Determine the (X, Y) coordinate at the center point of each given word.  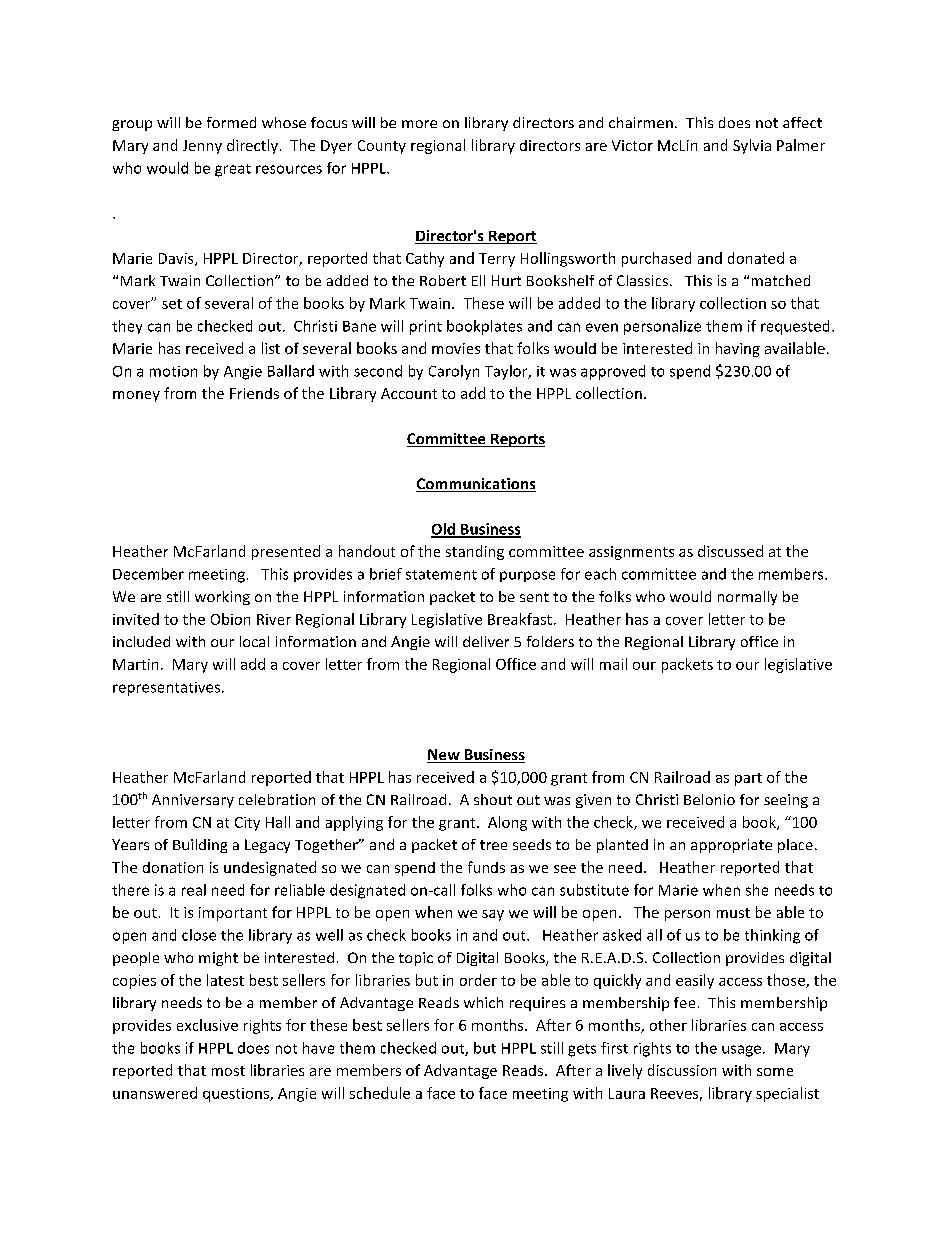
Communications (476, 485)
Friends (254, 393)
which (483, 1002)
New (444, 756)
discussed (730, 551)
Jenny (202, 147)
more (419, 124)
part (748, 779)
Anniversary (193, 801)
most (228, 1071)
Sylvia (752, 146)
